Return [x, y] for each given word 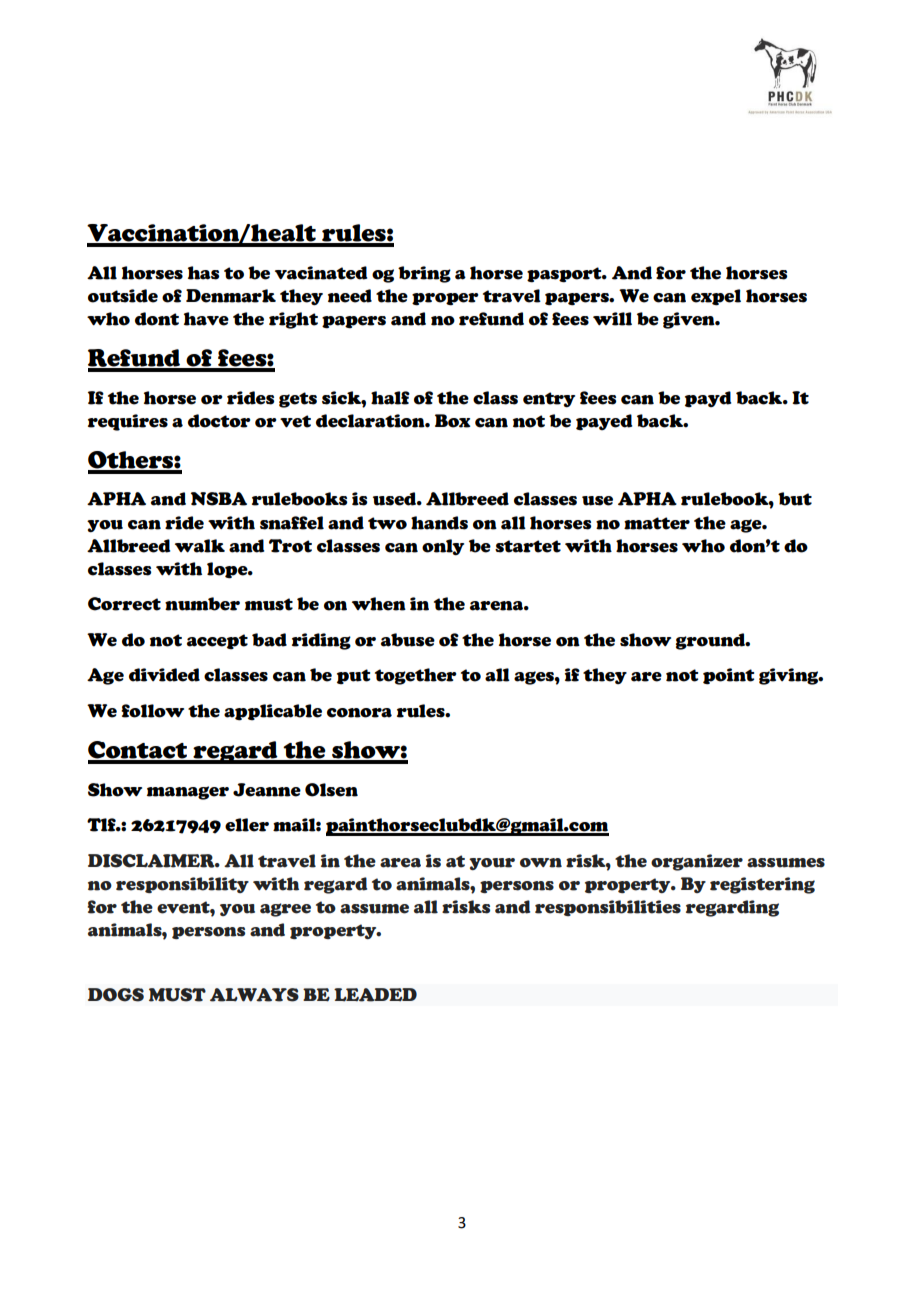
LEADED [375, 995]
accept [217, 642]
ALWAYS [254, 995]
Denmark [231, 296]
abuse [408, 640]
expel [716, 297]
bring [424, 274]
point [729, 676]
